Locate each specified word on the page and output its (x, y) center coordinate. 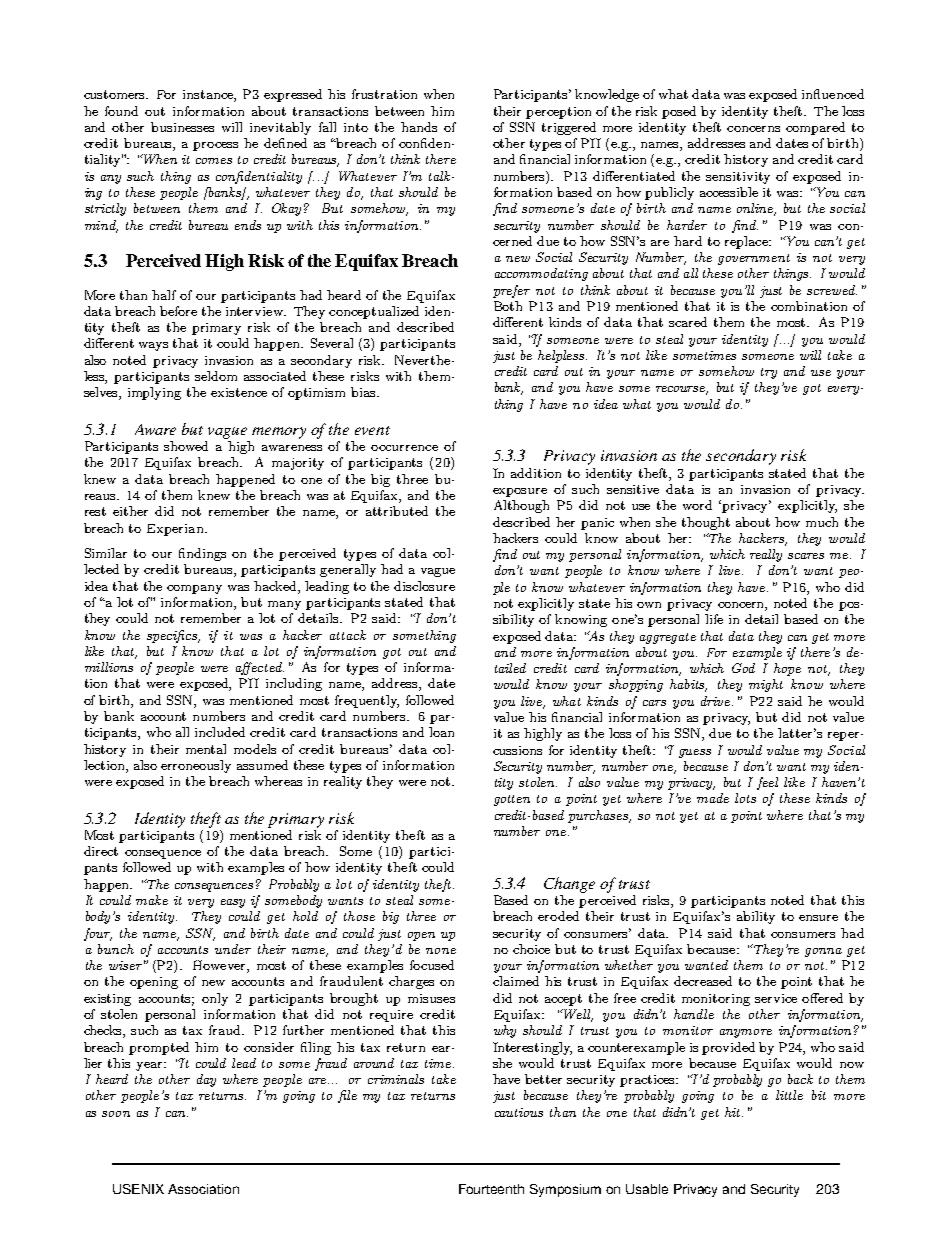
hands (419, 127)
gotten (512, 800)
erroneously (196, 766)
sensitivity (738, 178)
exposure (520, 492)
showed (186, 446)
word (697, 505)
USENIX (138, 1189)
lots (745, 798)
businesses (182, 127)
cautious (519, 1112)
